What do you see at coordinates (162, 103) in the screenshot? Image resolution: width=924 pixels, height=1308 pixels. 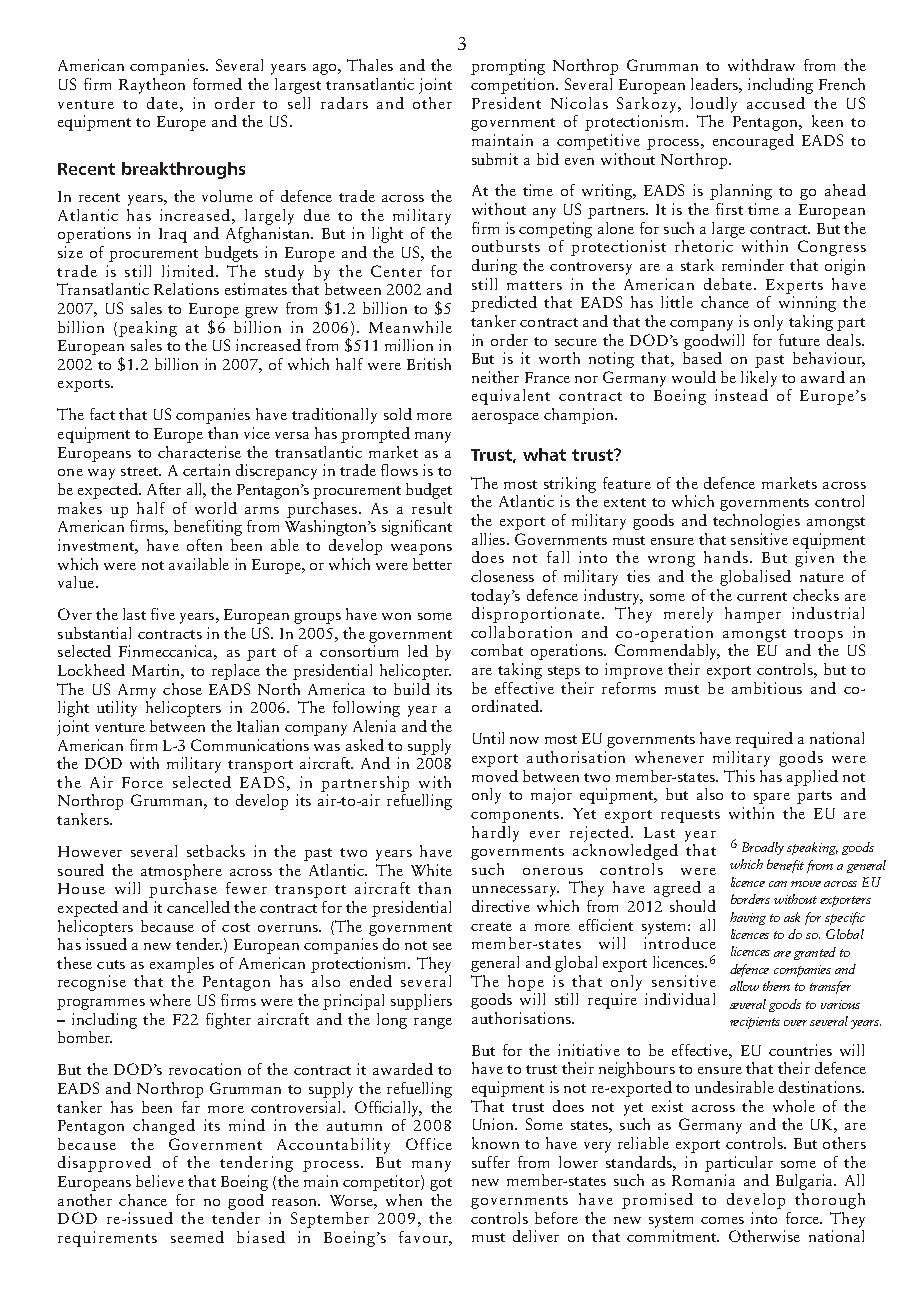 I see `date` at bounding box center [162, 103].
